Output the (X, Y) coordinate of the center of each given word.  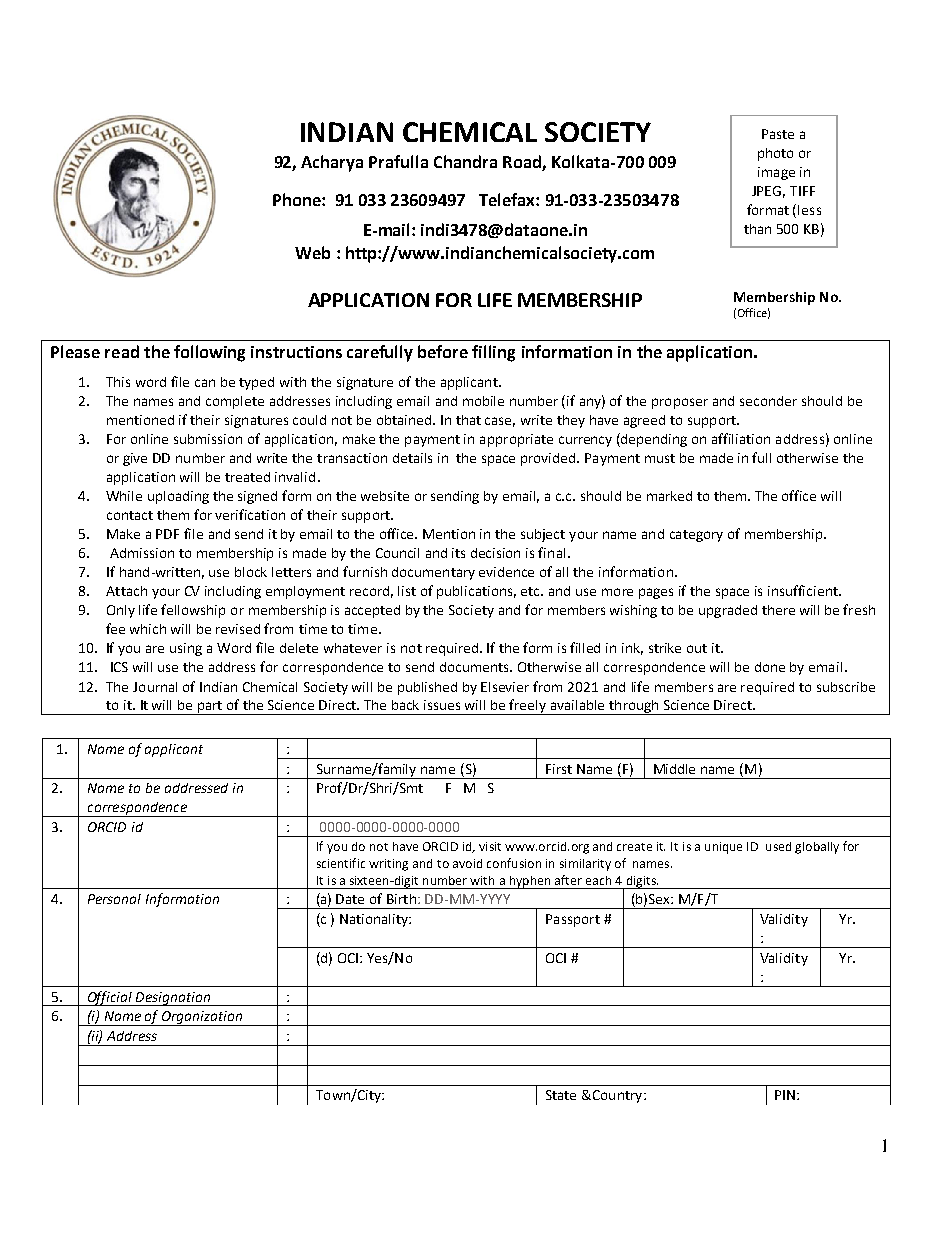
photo (775, 154)
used (778, 846)
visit (490, 846)
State (561, 1095)
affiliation (741, 438)
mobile (483, 401)
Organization (202, 1018)
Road (522, 161)
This (118, 382)
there (778, 610)
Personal (114, 899)
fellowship (193, 611)
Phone (298, 199)
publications (476, 592)
